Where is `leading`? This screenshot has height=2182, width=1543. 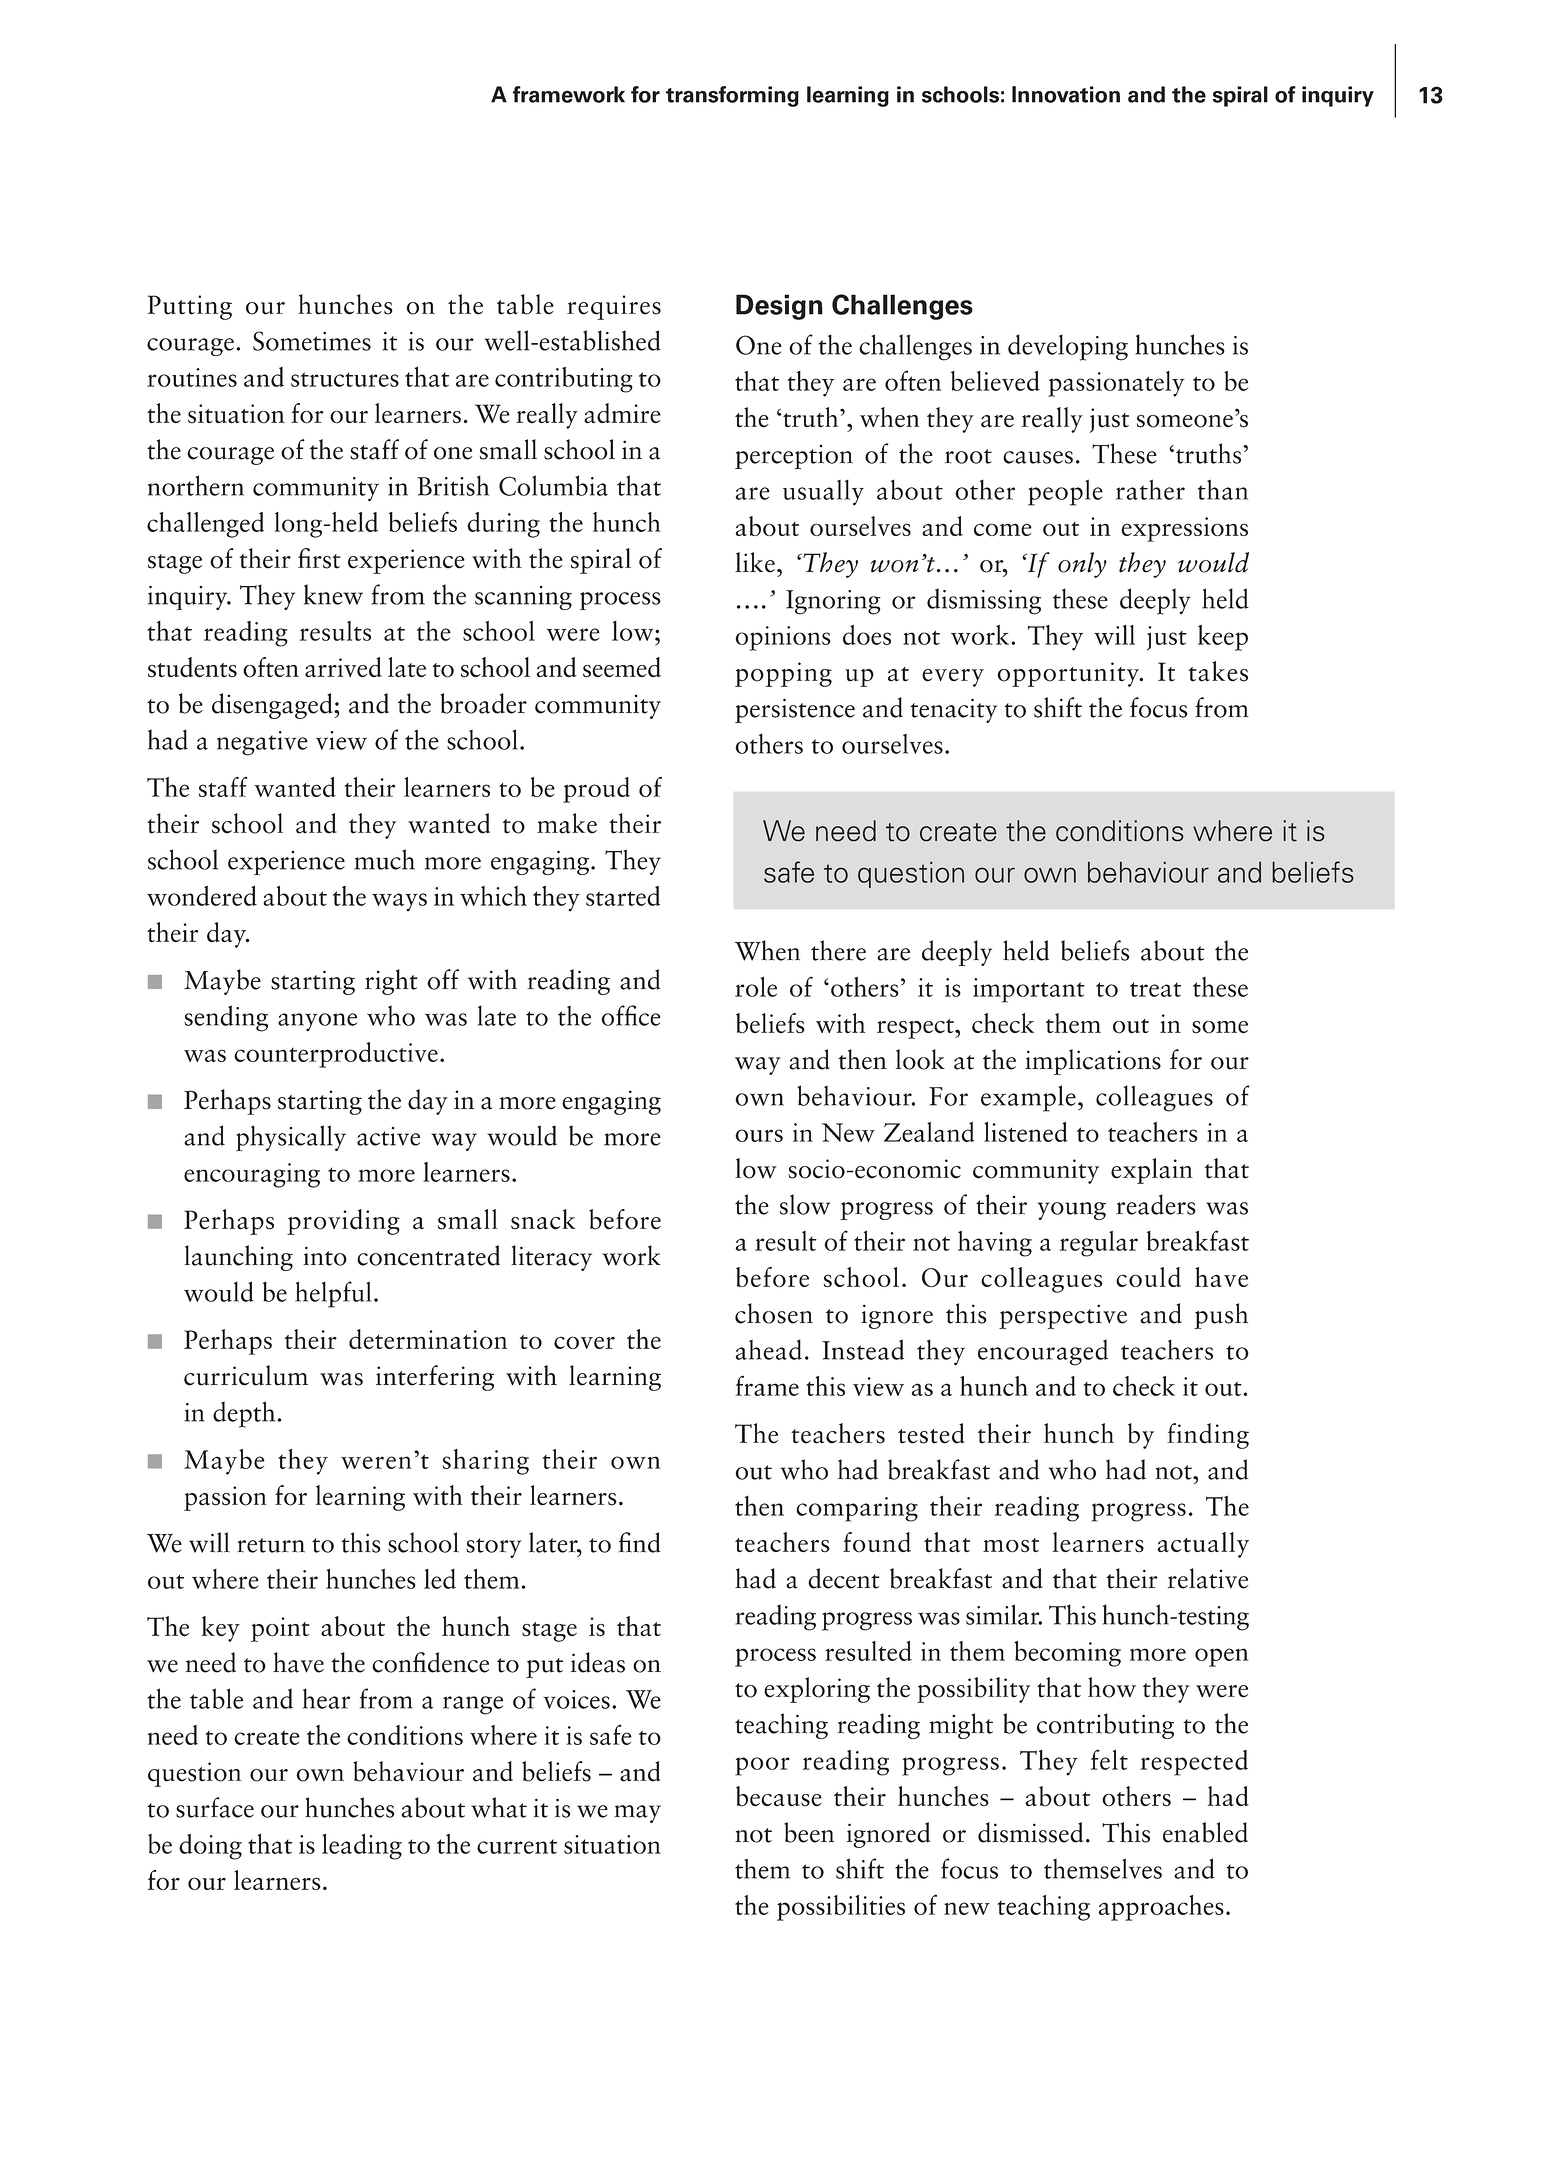
leading is located at coordinates (362, 1847).
